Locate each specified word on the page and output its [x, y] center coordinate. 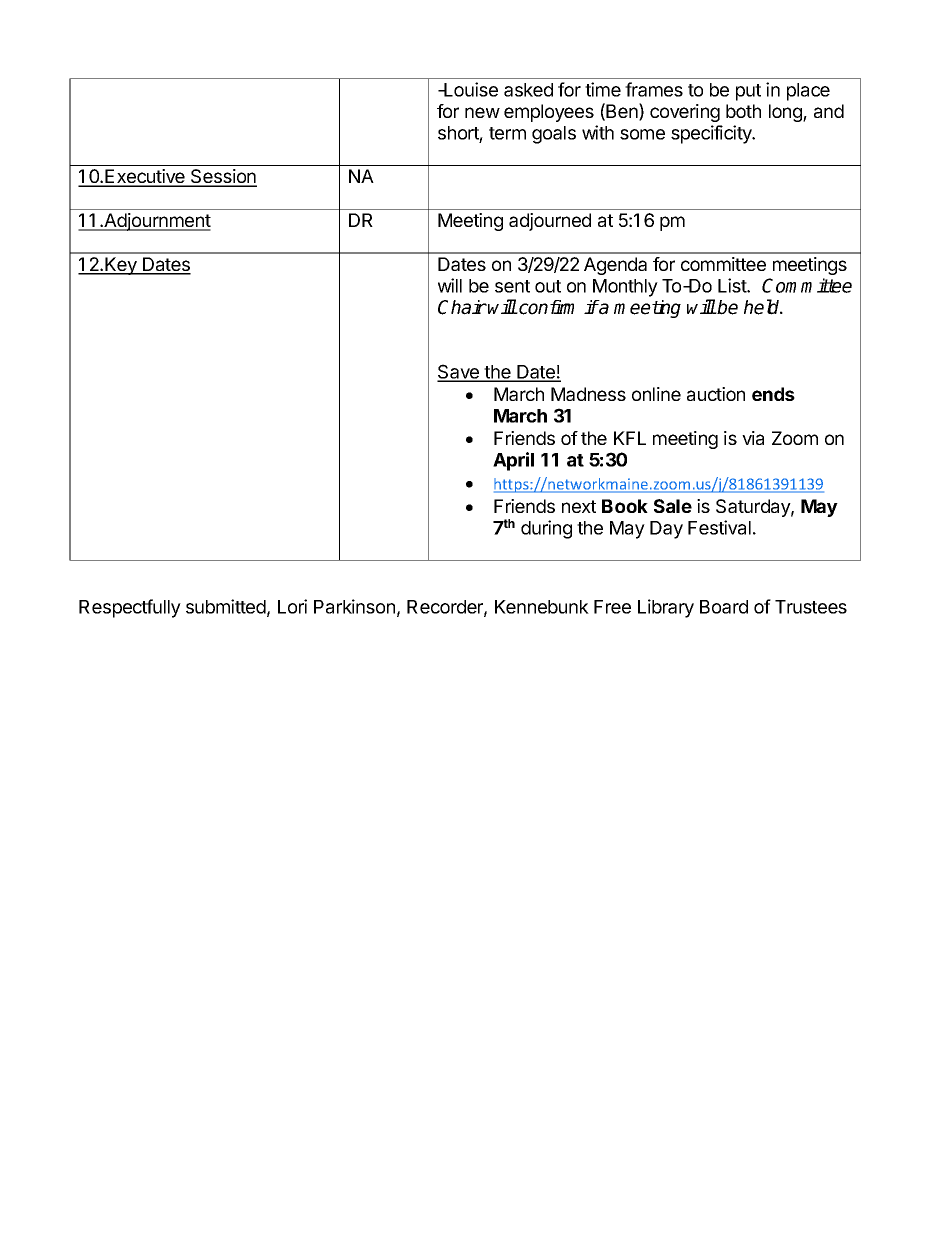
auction [716, 394]
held [763, 307]
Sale [673, 506]
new [482, 112]
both [743, 111]
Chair [462, 307]
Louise [470, 89]
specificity [712, 134]
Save [459, 372]
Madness [588, 394]
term [507, 133]
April [513, 461]
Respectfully [130, 608]
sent [512, 286]
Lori [292, 606]
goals [554, 135]
